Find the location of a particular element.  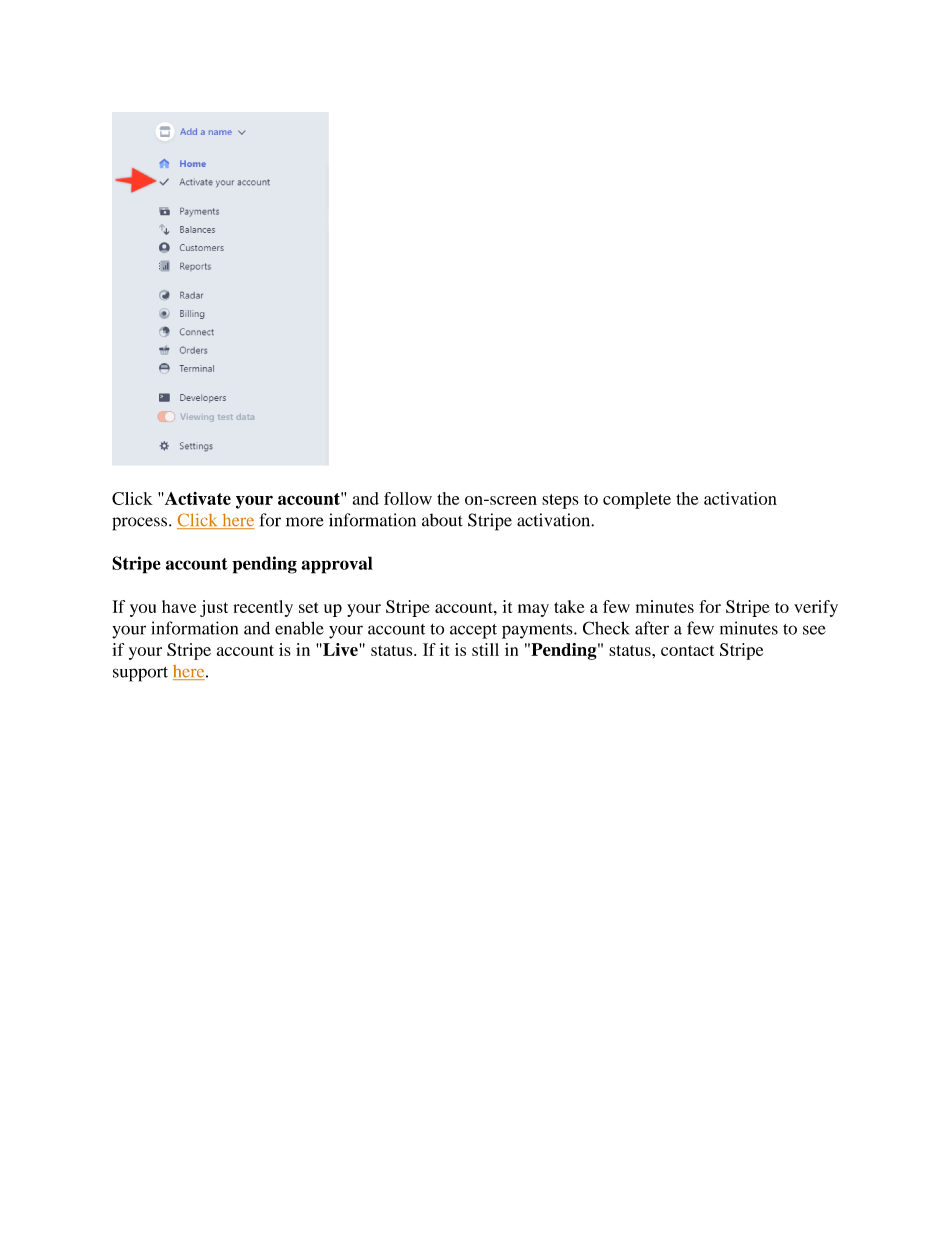

follow is located at coordinates (408, 498).
